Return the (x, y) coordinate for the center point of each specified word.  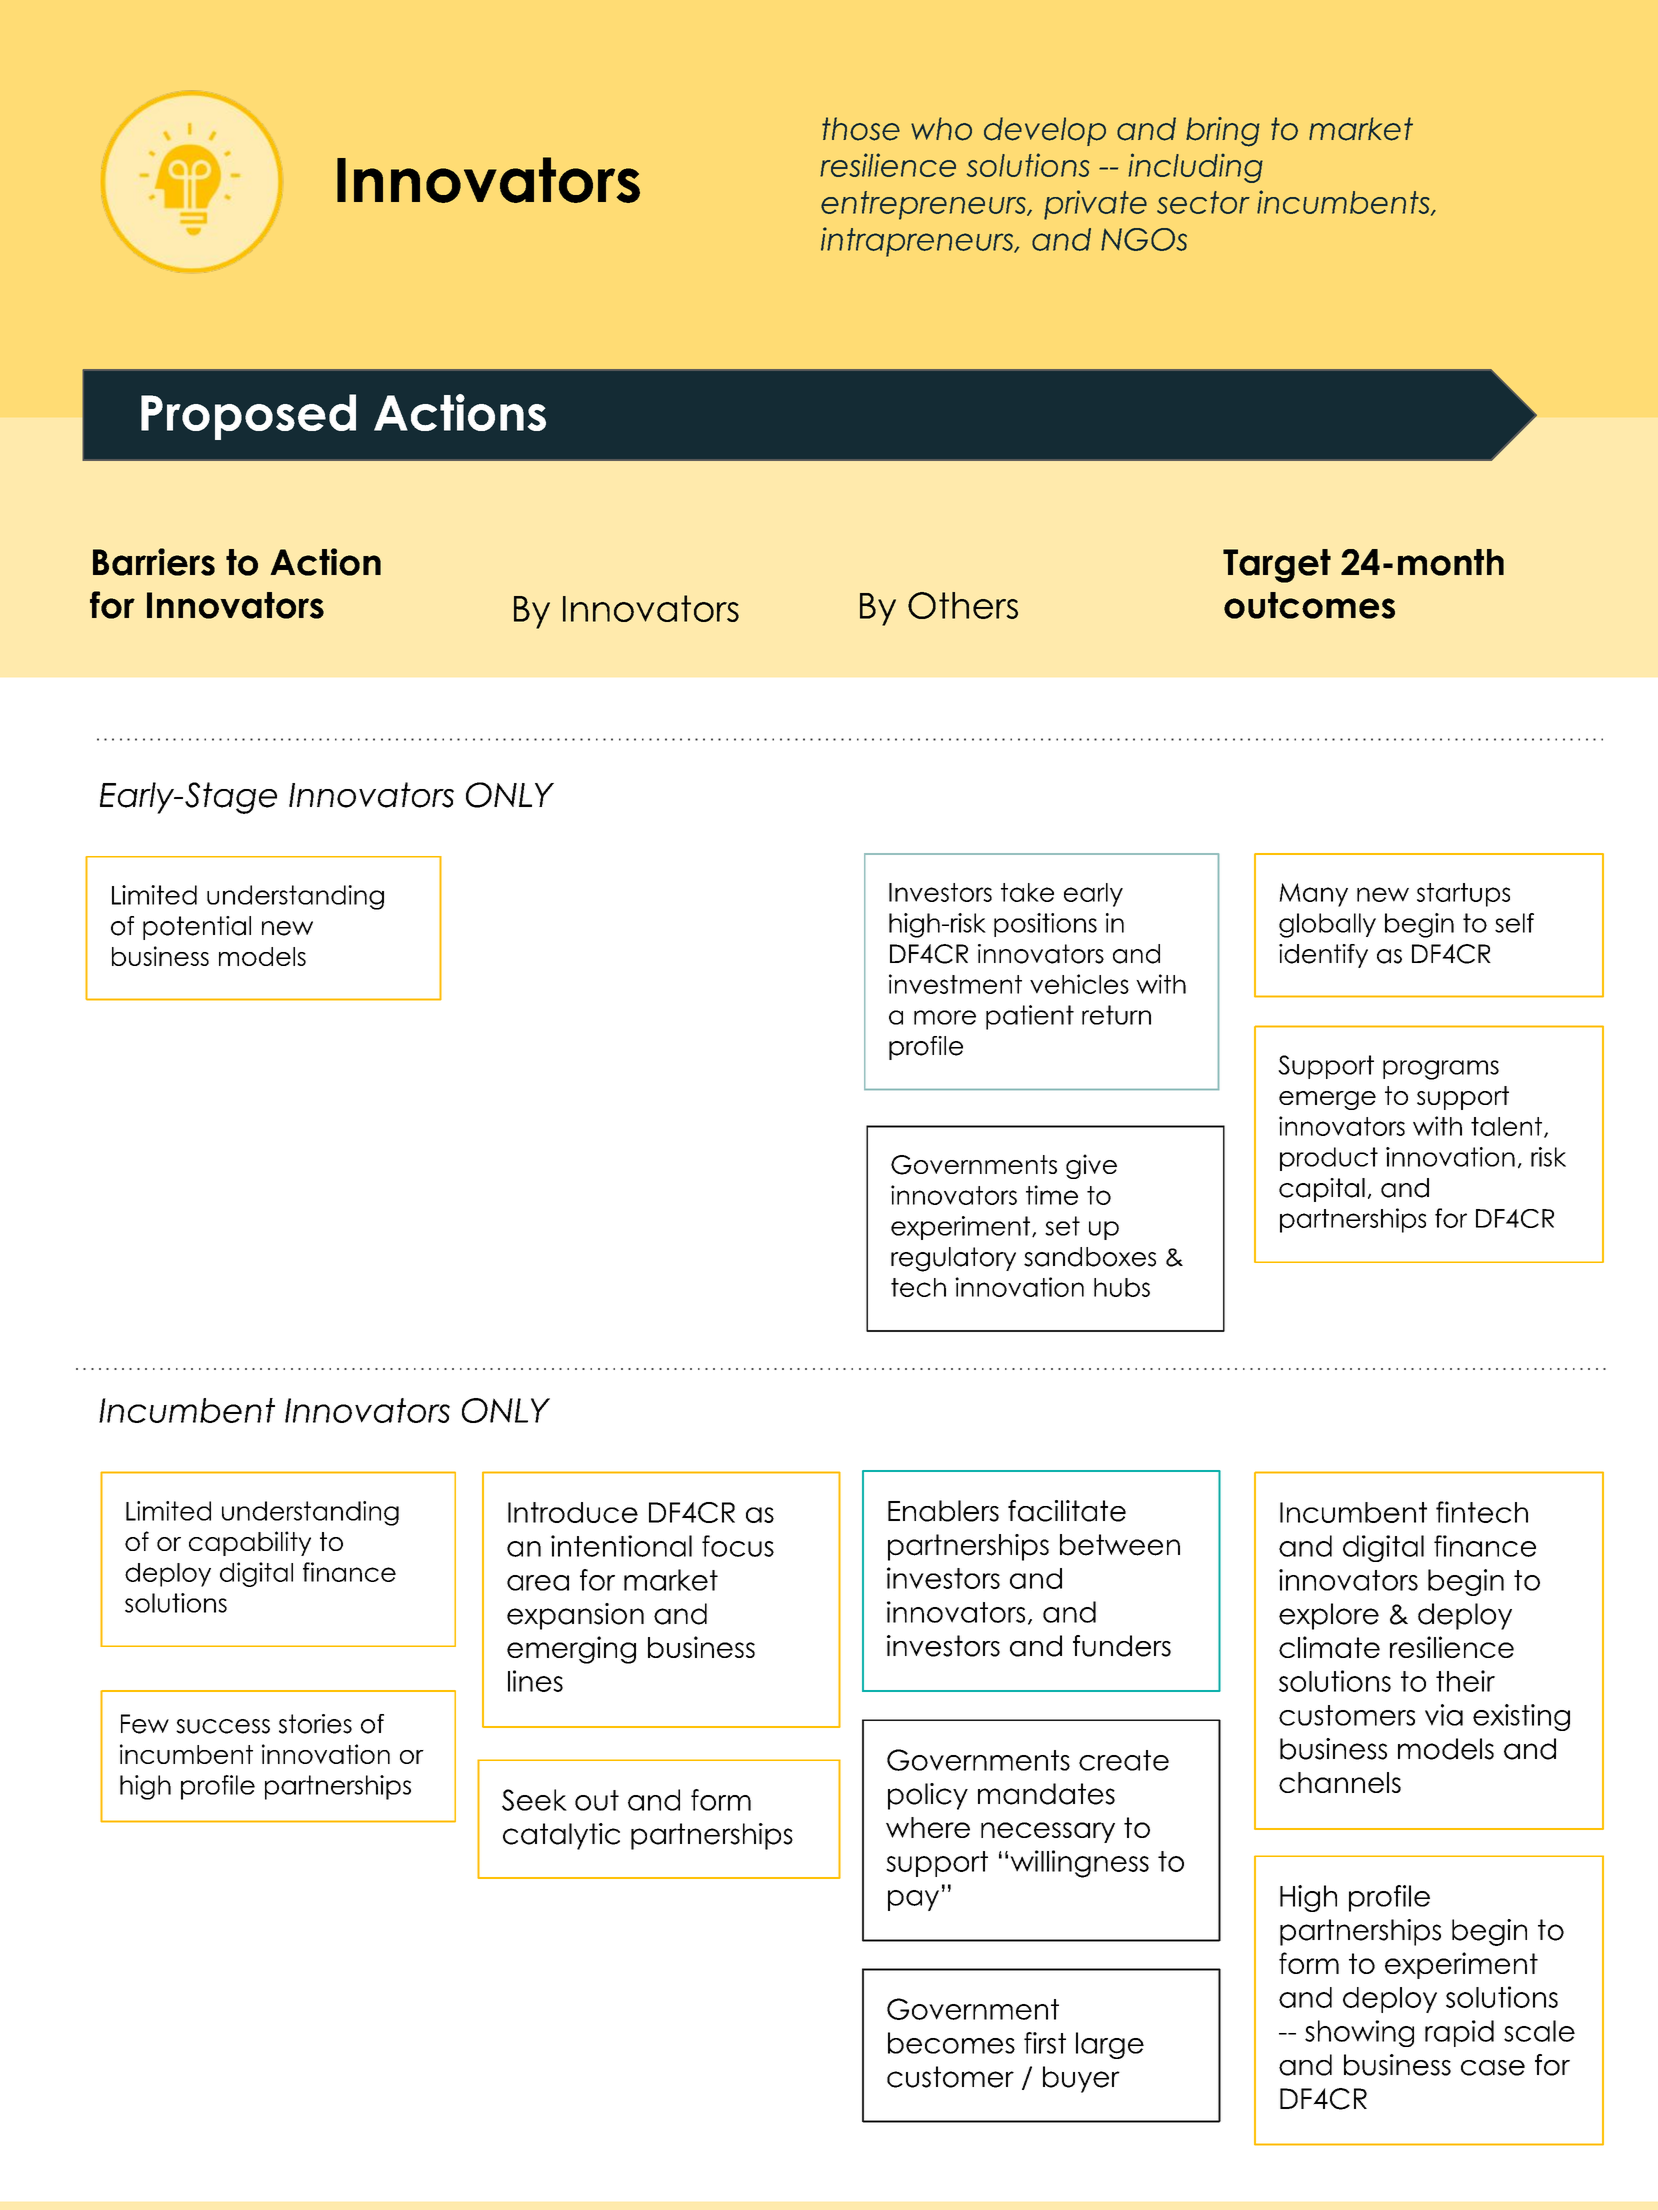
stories (315, 1724)
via (1444, 1715)
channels (1340, 1782)
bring (1223, 132)
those (861, 129)
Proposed (248, 417)
